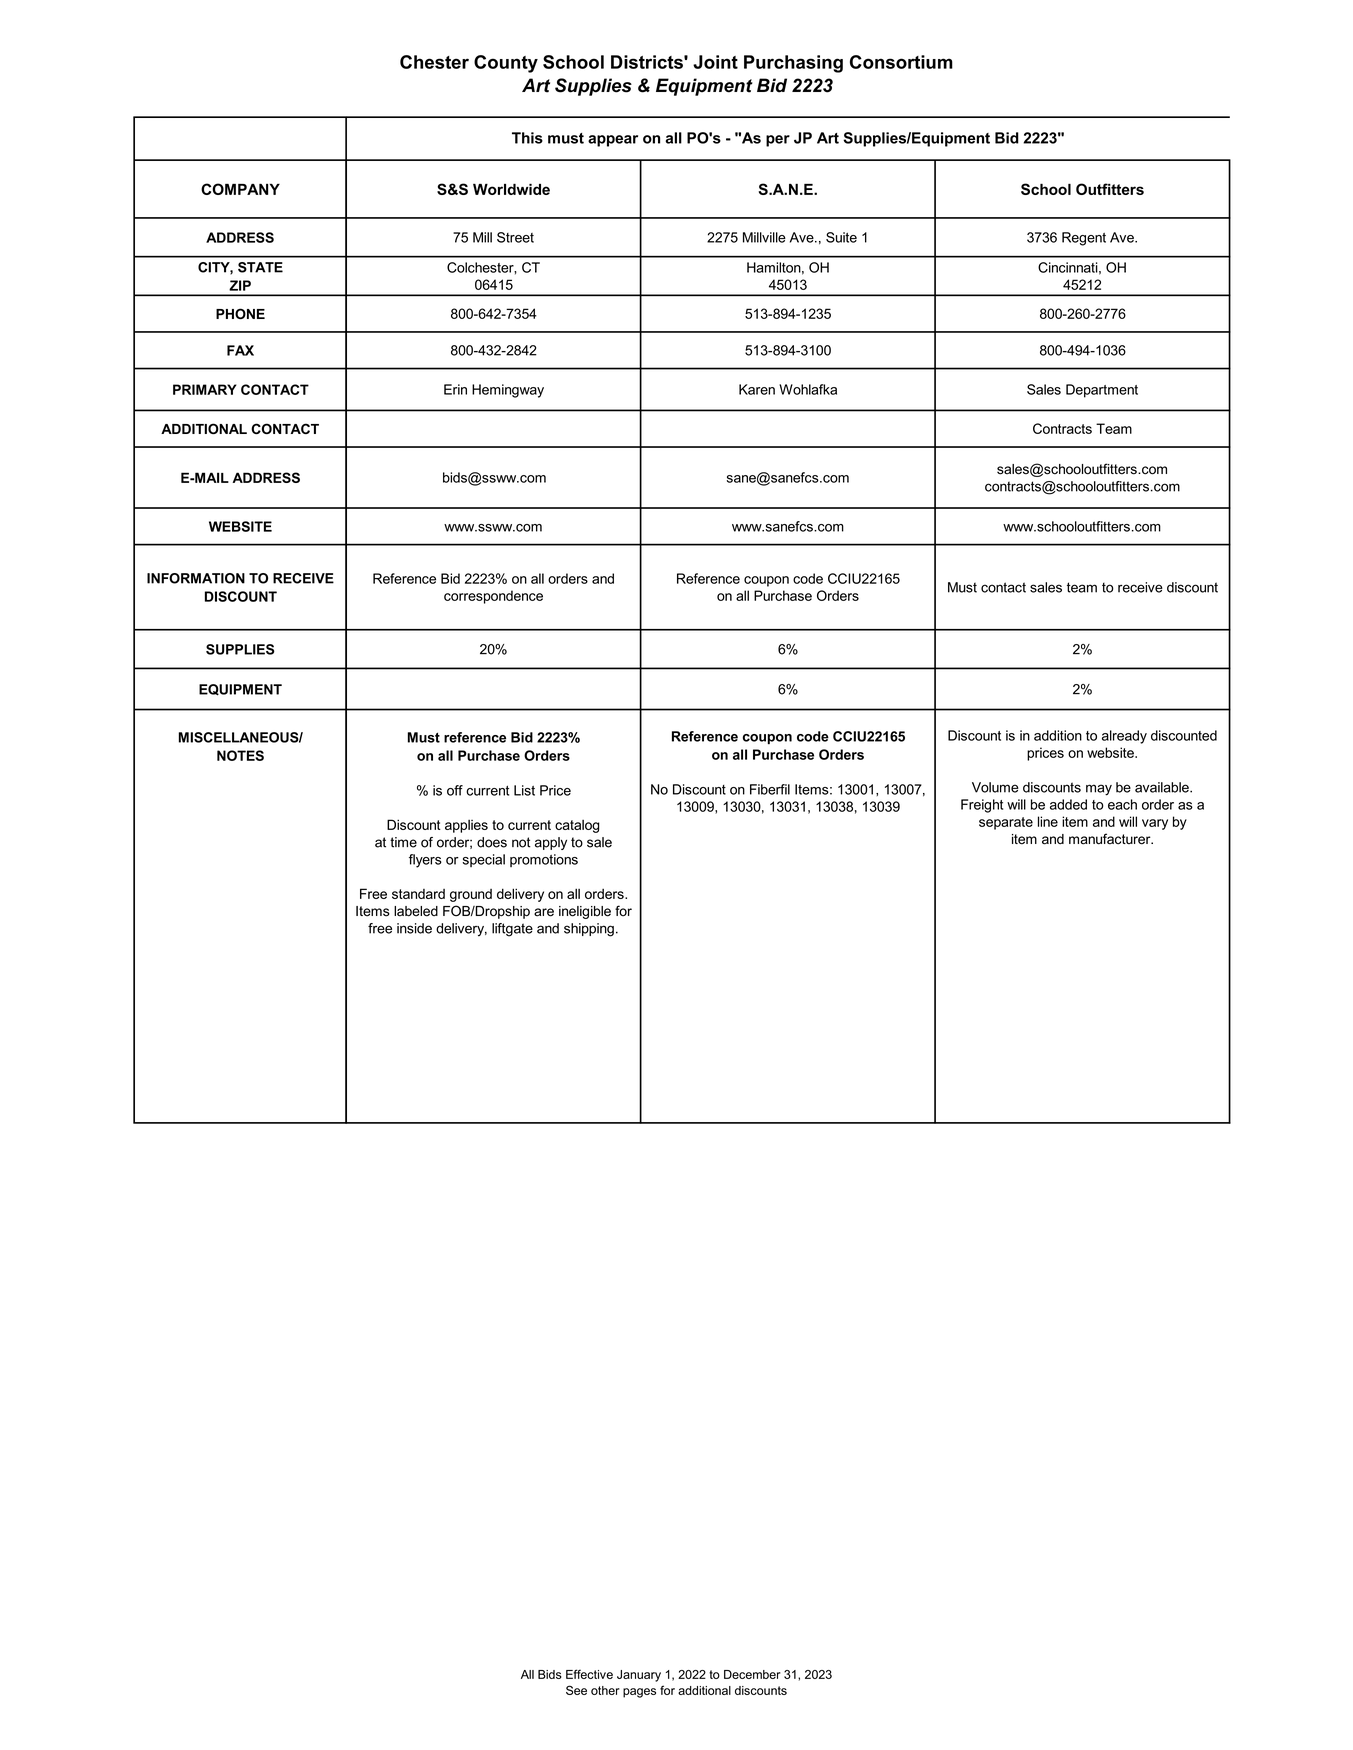  What do you see at coordinates (639, 1676) in the screenshot?
I see `January` at bounding box center [639, 1676].
